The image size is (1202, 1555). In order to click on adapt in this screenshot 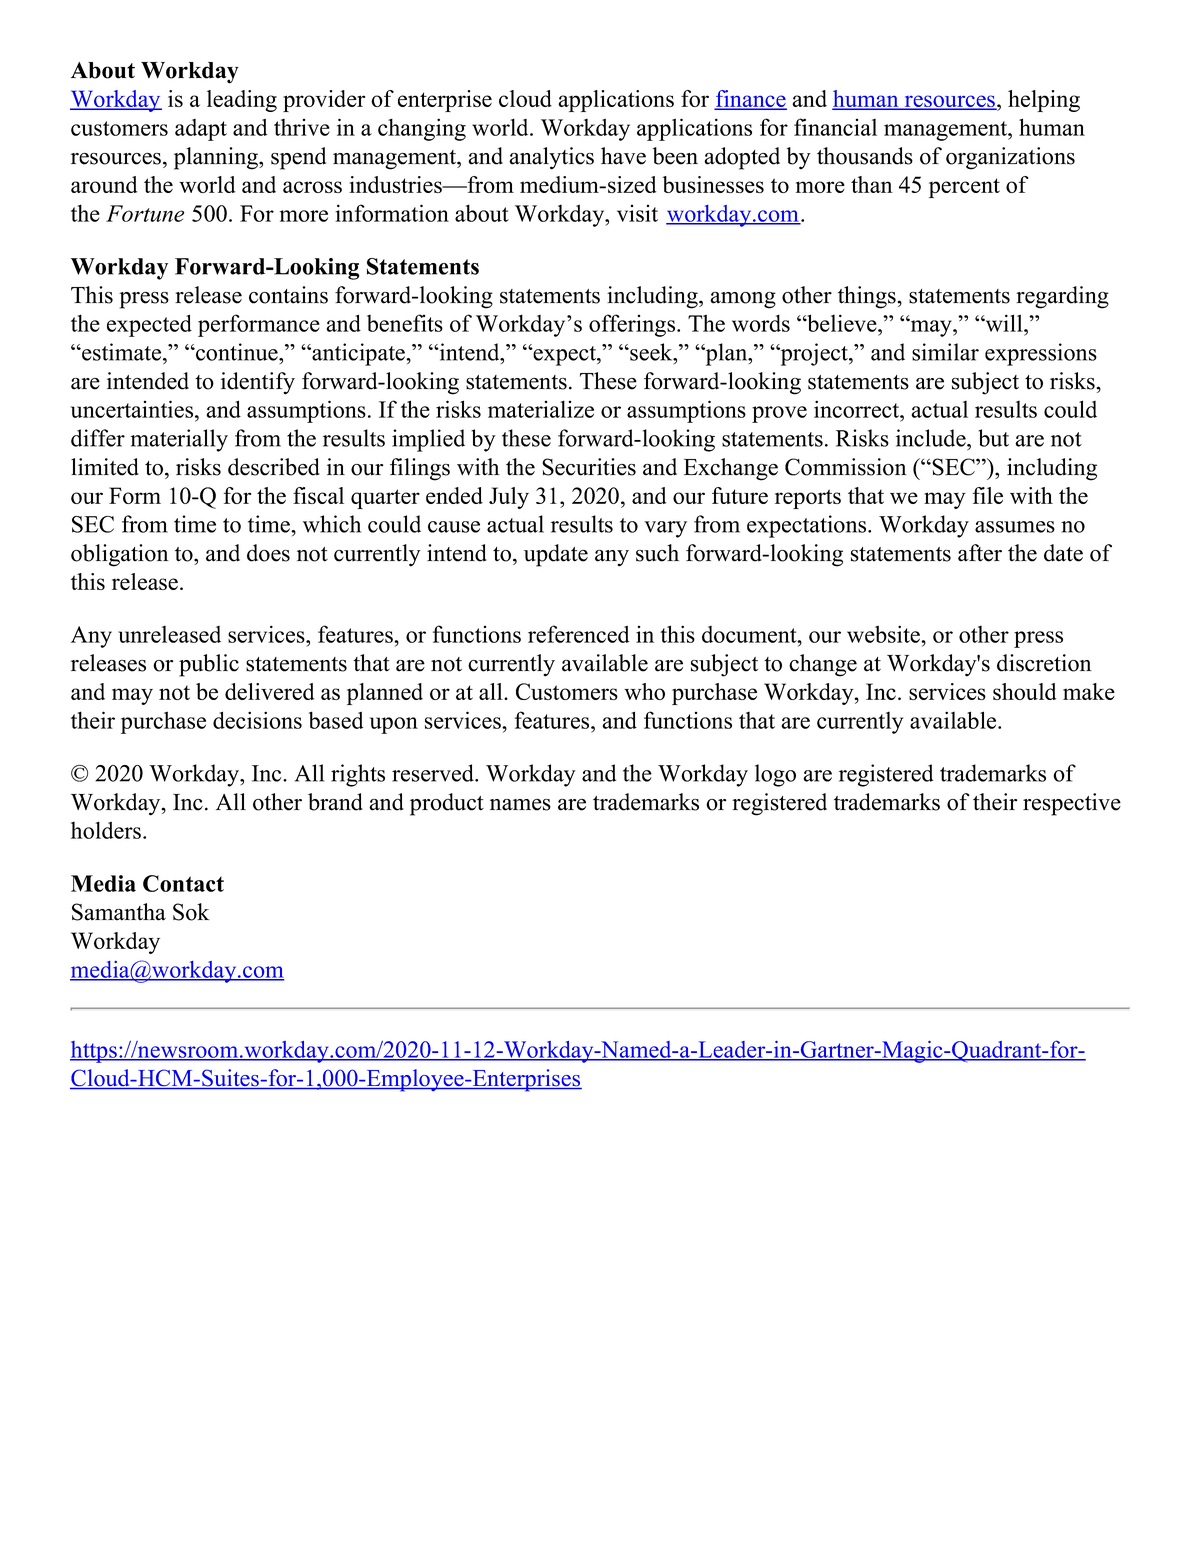, I will do `click(201, 130)`.
